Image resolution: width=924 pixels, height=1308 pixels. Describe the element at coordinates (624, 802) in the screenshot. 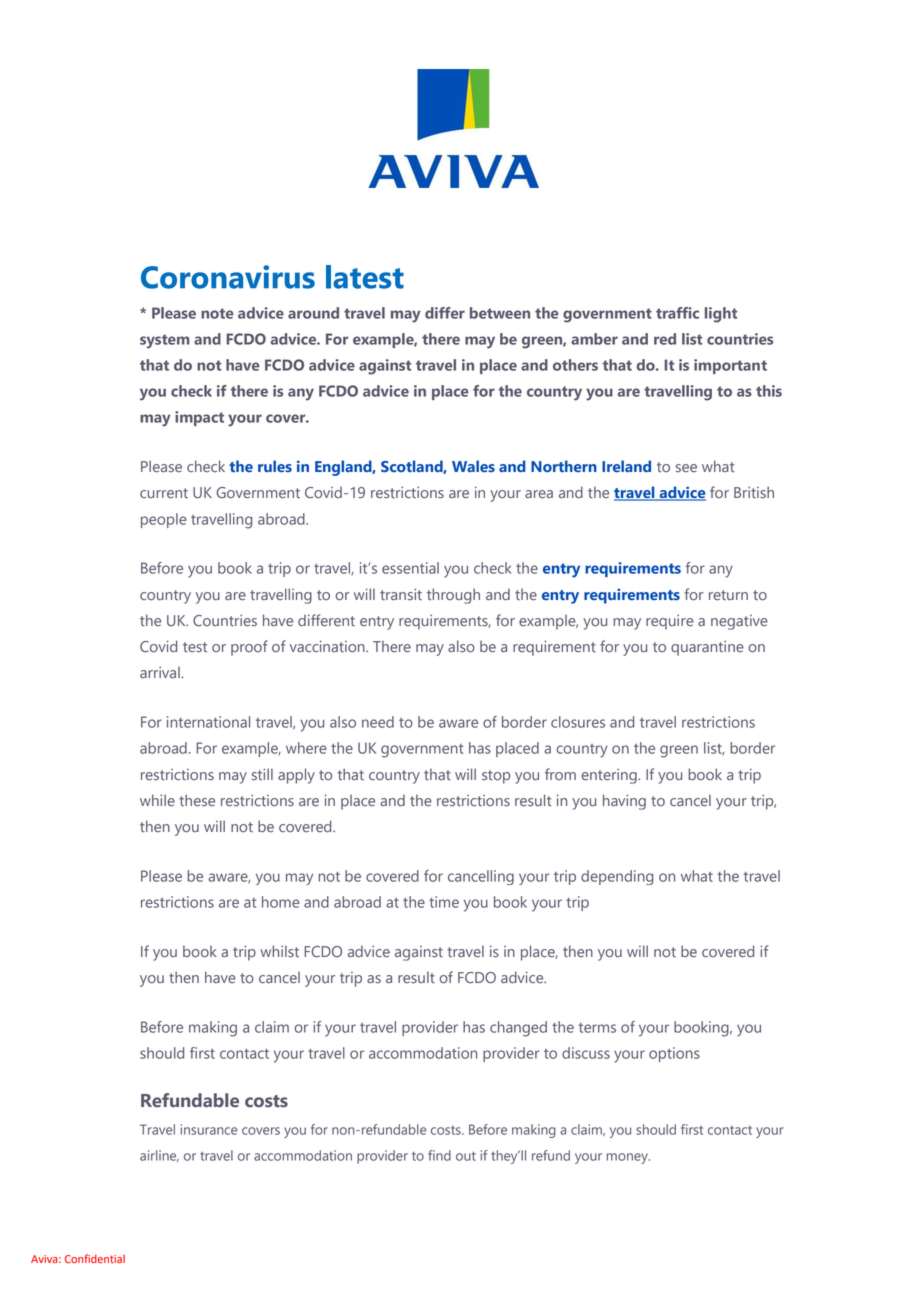

I see `having` at that location.
